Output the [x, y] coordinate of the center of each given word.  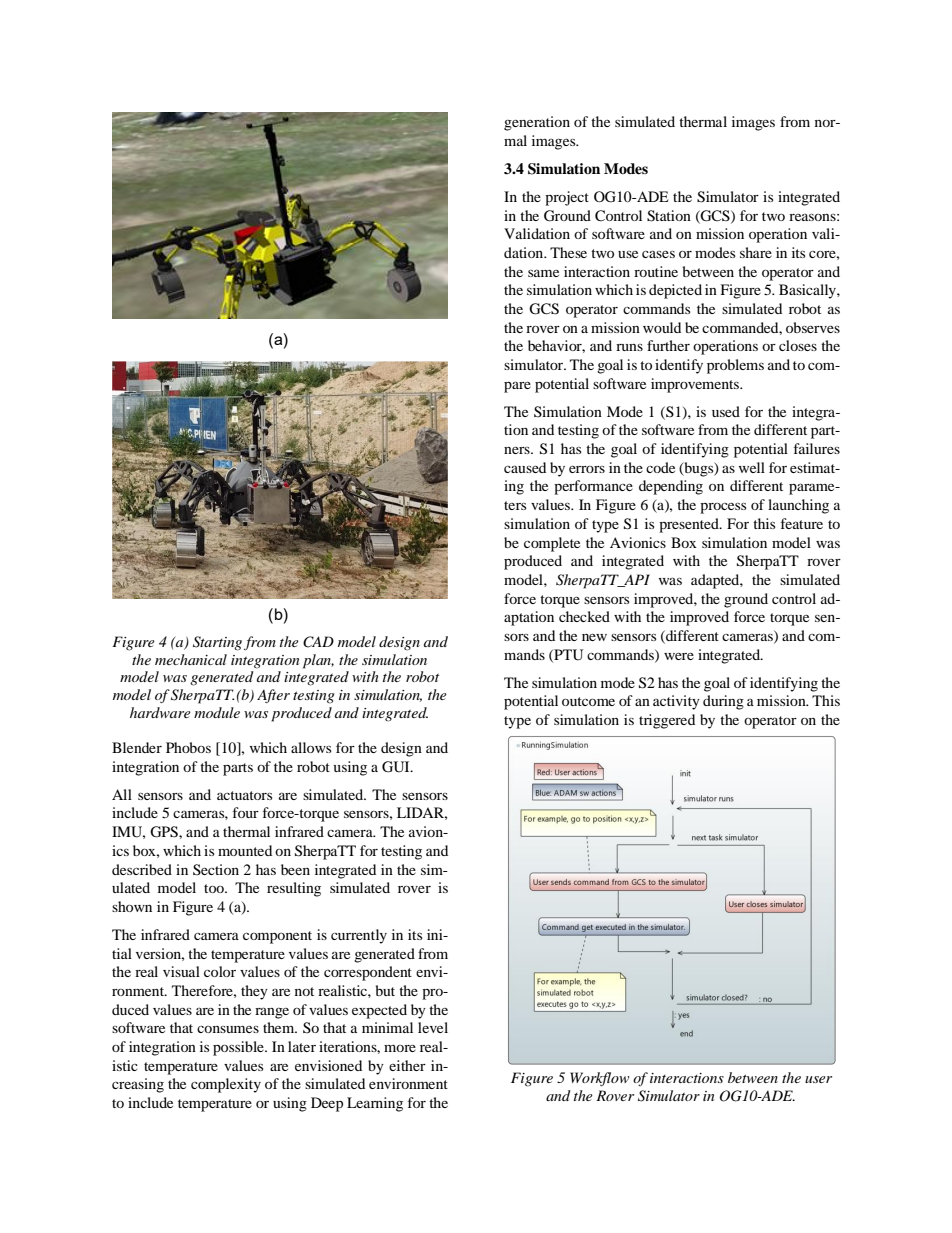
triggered [667, 721]
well [752, 467]
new [594, 637]
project [567, 198]
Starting [217, 643]
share [756, 252]
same [543, 273]
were [679, 656]
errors [587, 469]
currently [359, 936]
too [215, 888]
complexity [226, 1085]
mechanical [191, 659]
